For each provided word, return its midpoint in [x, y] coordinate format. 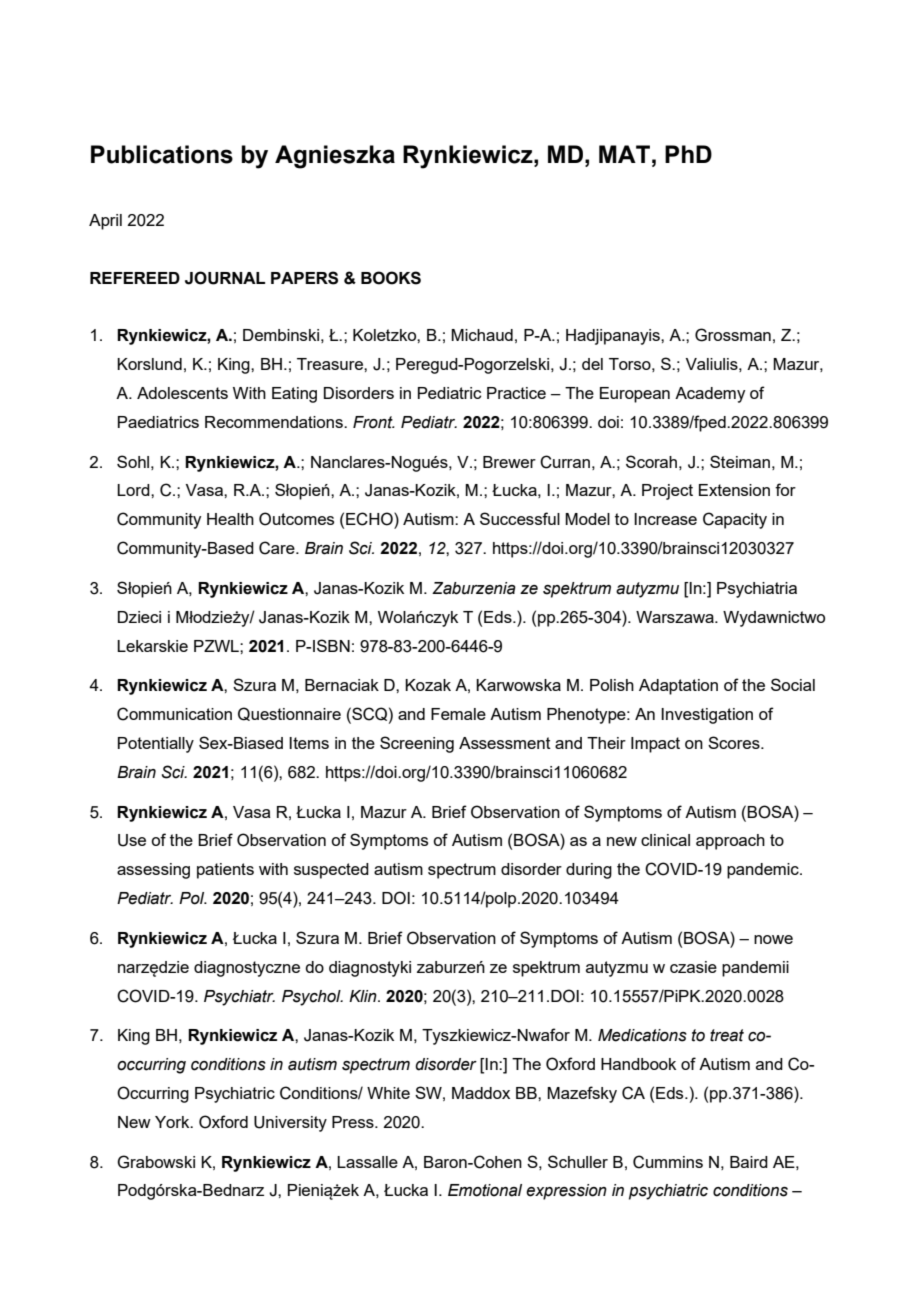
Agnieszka [335, 157]
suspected [331, 871]
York [173, 1122]
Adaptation [678, 687]
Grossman [733, 335]
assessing [153, 871]
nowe [773, 939]
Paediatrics [158, 422]
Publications [162, 154]
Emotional [485, 1190]
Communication [174, 714]
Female [458, 714]
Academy [710, 395]
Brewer [509, 462]
